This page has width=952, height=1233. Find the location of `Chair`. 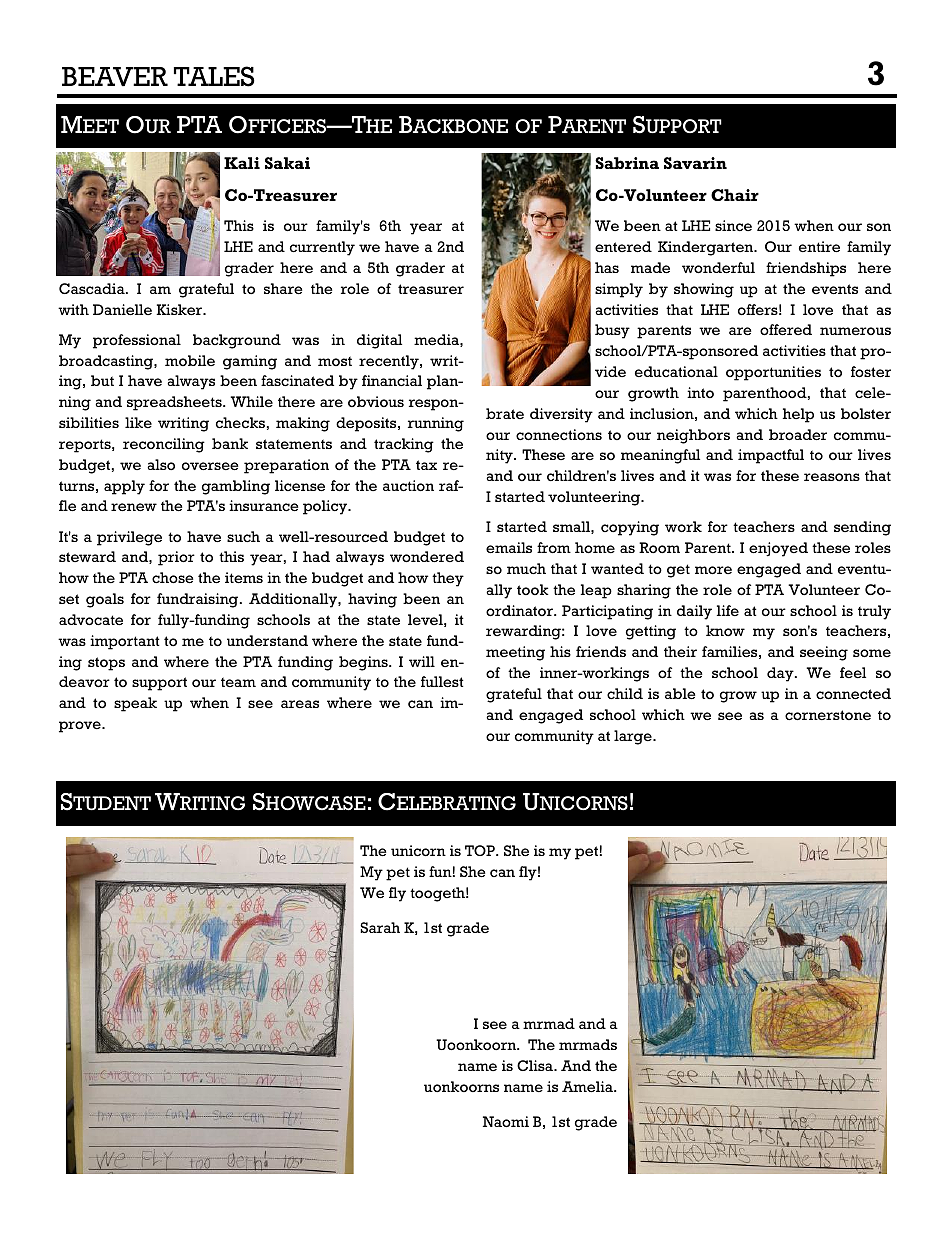

Chair is located at coordinates (735, 195).
